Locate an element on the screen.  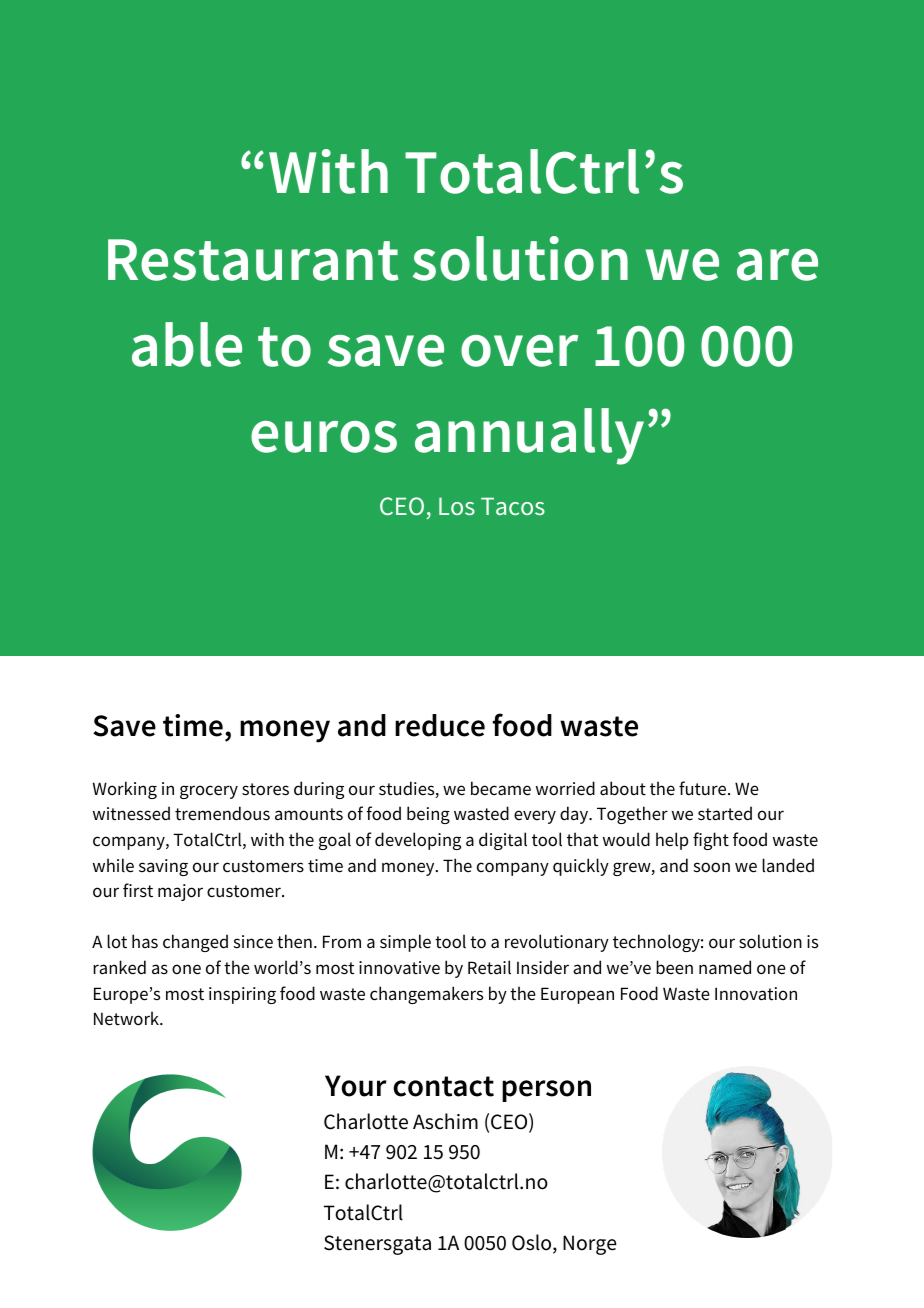
future is located at coordinates (704, 788).
